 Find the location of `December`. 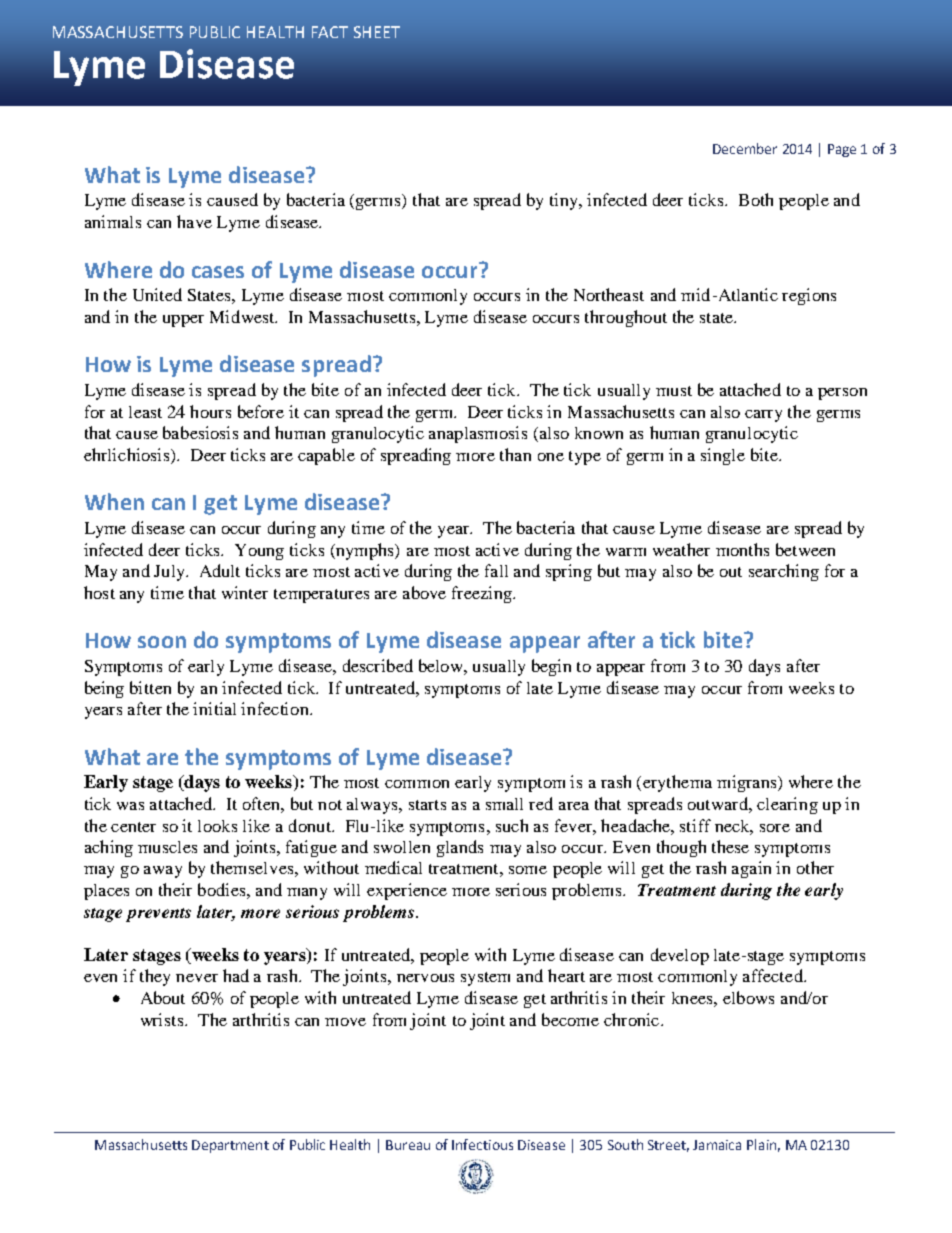

December is located at coordinates (745, 148).
